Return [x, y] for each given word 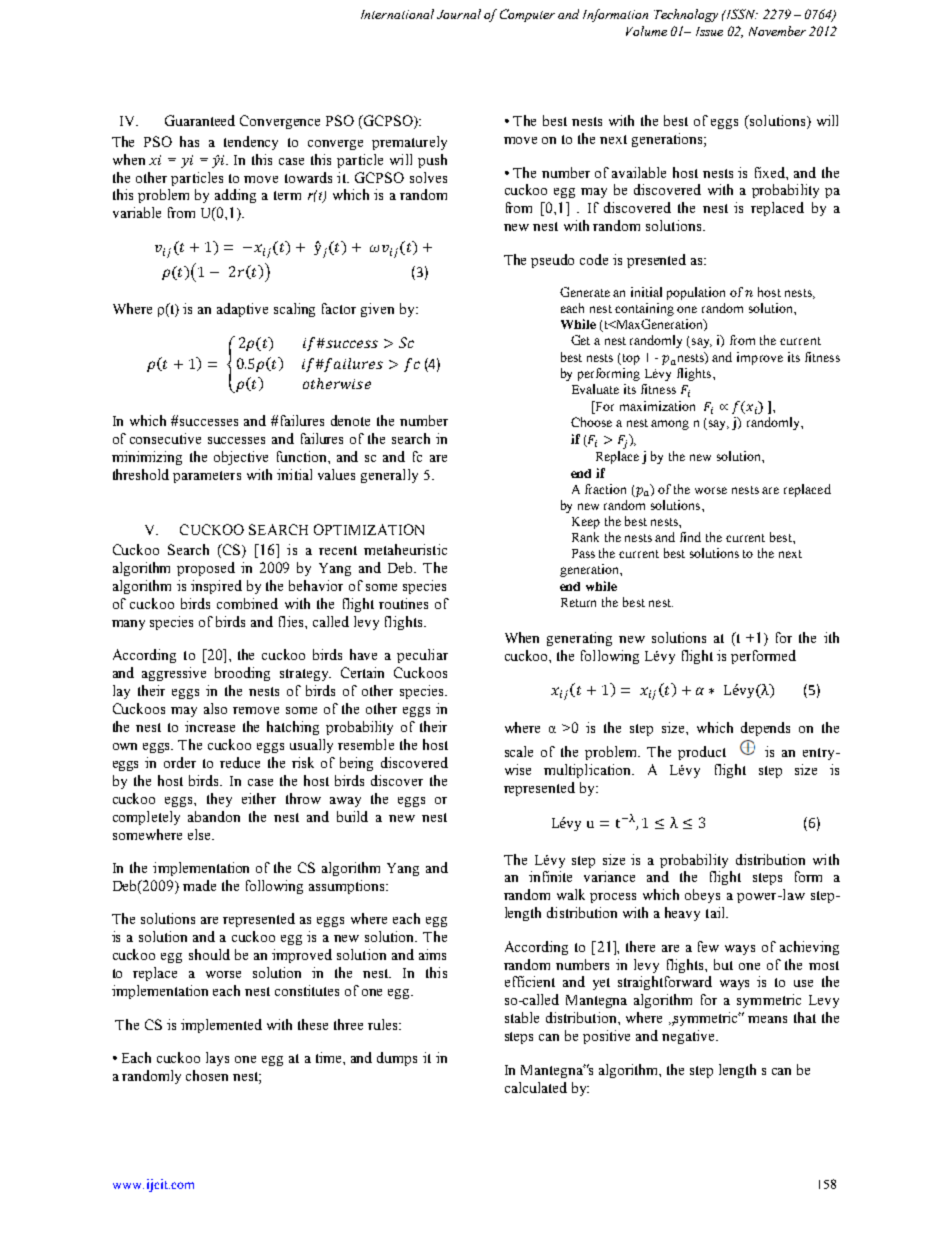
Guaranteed [200, 120]
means [767, 1019]
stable [522, 1017]
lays [217, 1059]
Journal [459, 14]
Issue [709, 31]
